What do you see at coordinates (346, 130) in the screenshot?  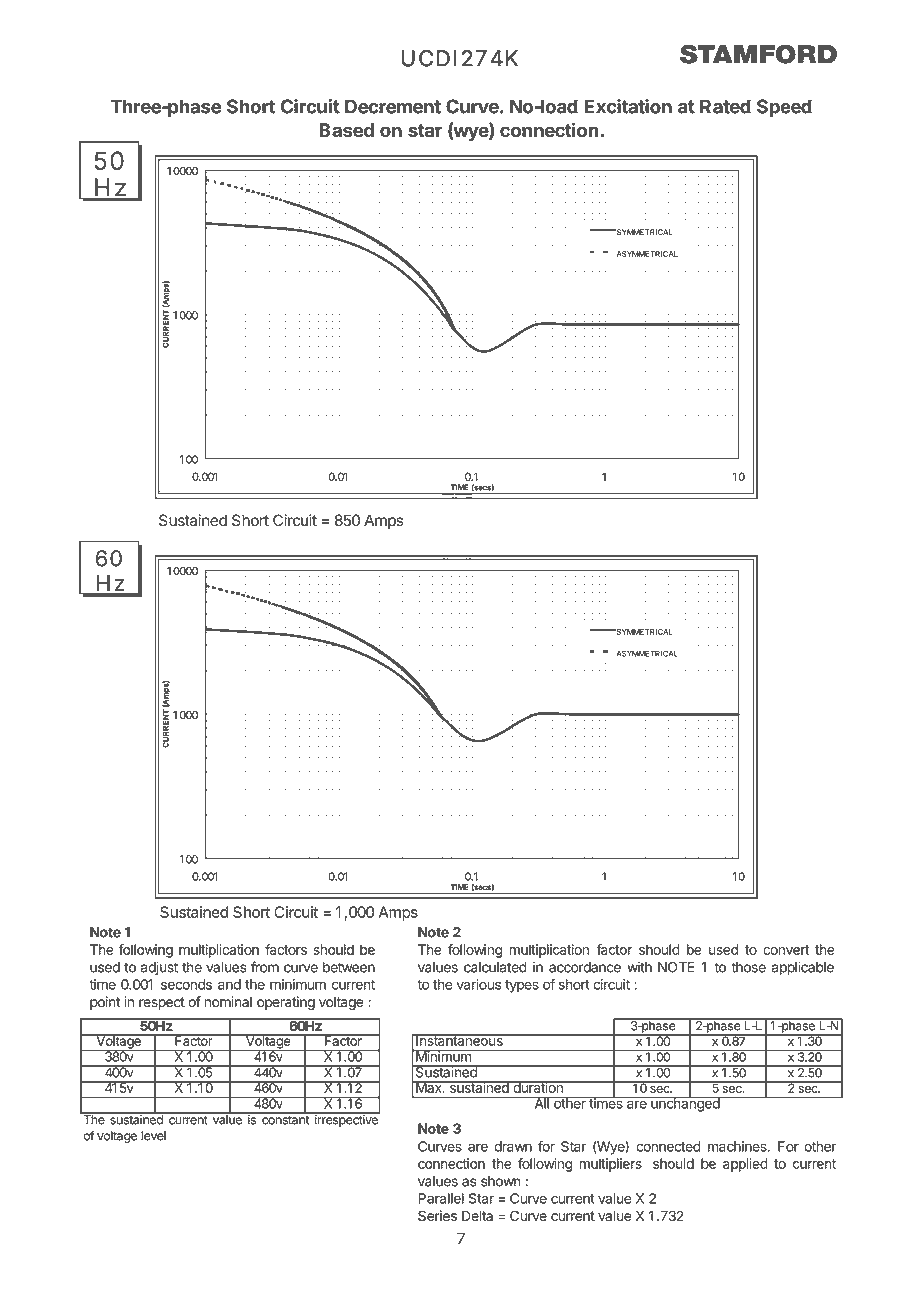 I see `Based` at bounding box center [346, 130].
